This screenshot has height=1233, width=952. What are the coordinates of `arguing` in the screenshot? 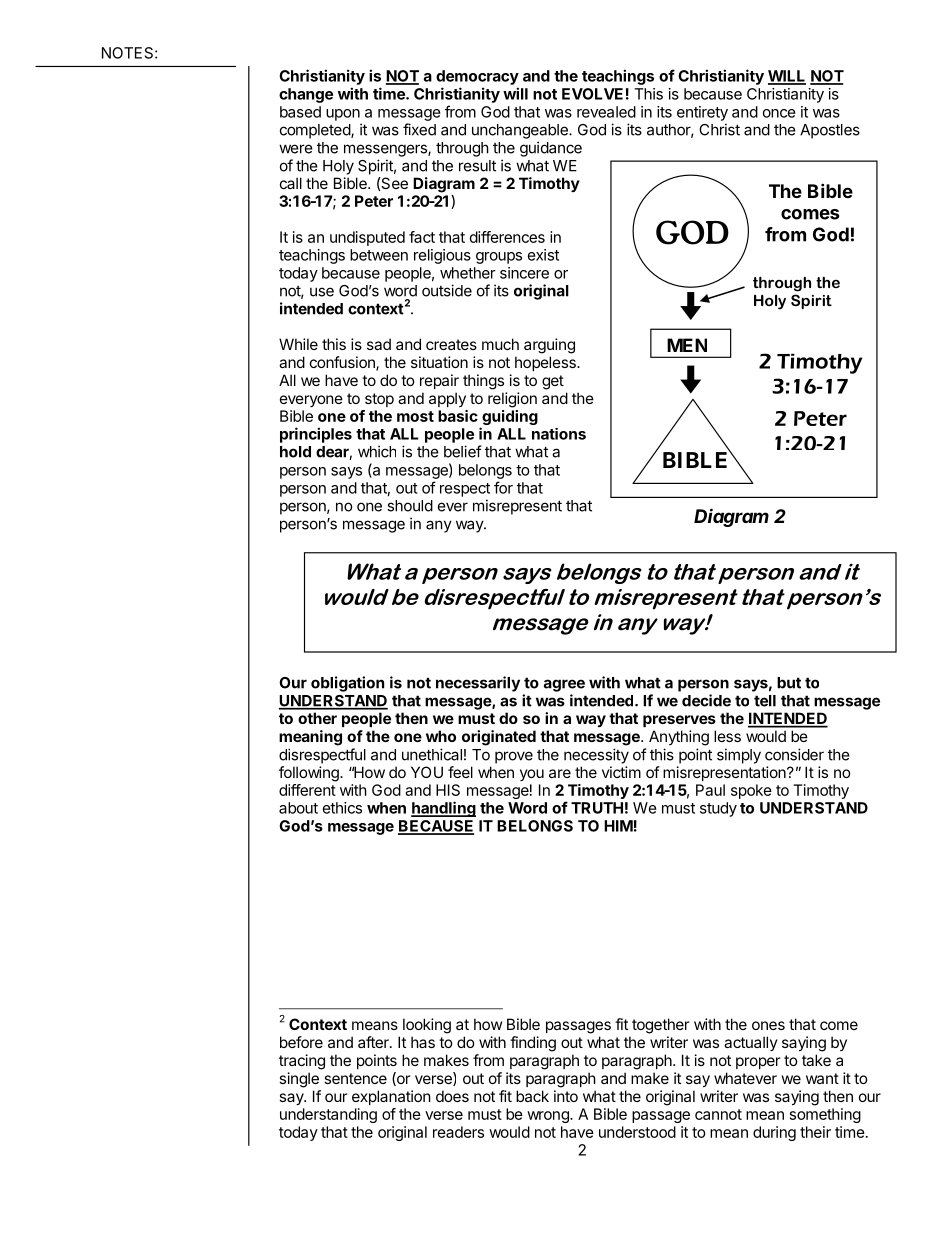 It's located at (549, 346).
